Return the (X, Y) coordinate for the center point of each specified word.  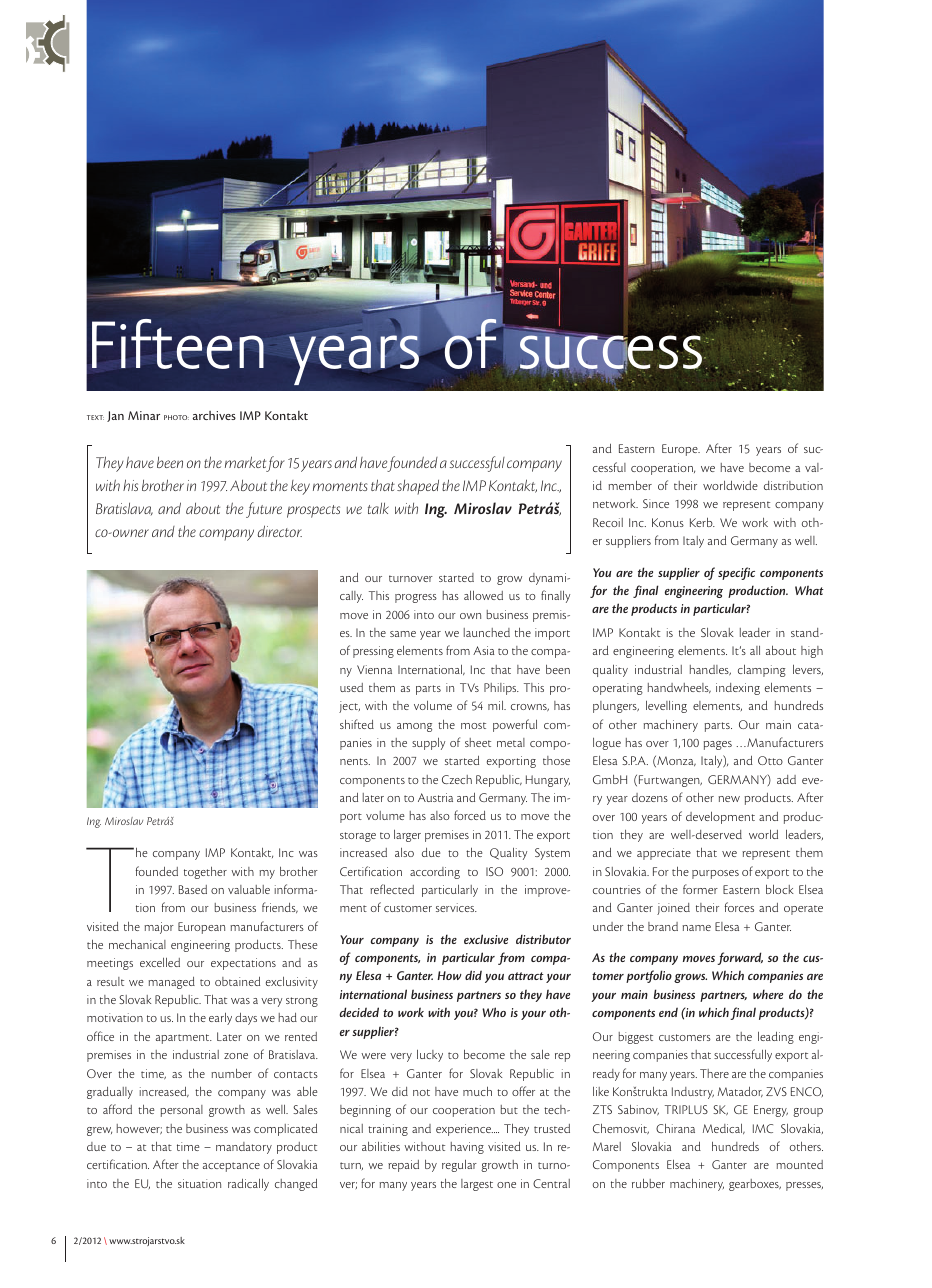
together (205, 872)
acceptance (231, 1167)
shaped (418, 487)
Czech (457, 779)
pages (718, 745)
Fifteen (178, 344)
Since (656, 503)
